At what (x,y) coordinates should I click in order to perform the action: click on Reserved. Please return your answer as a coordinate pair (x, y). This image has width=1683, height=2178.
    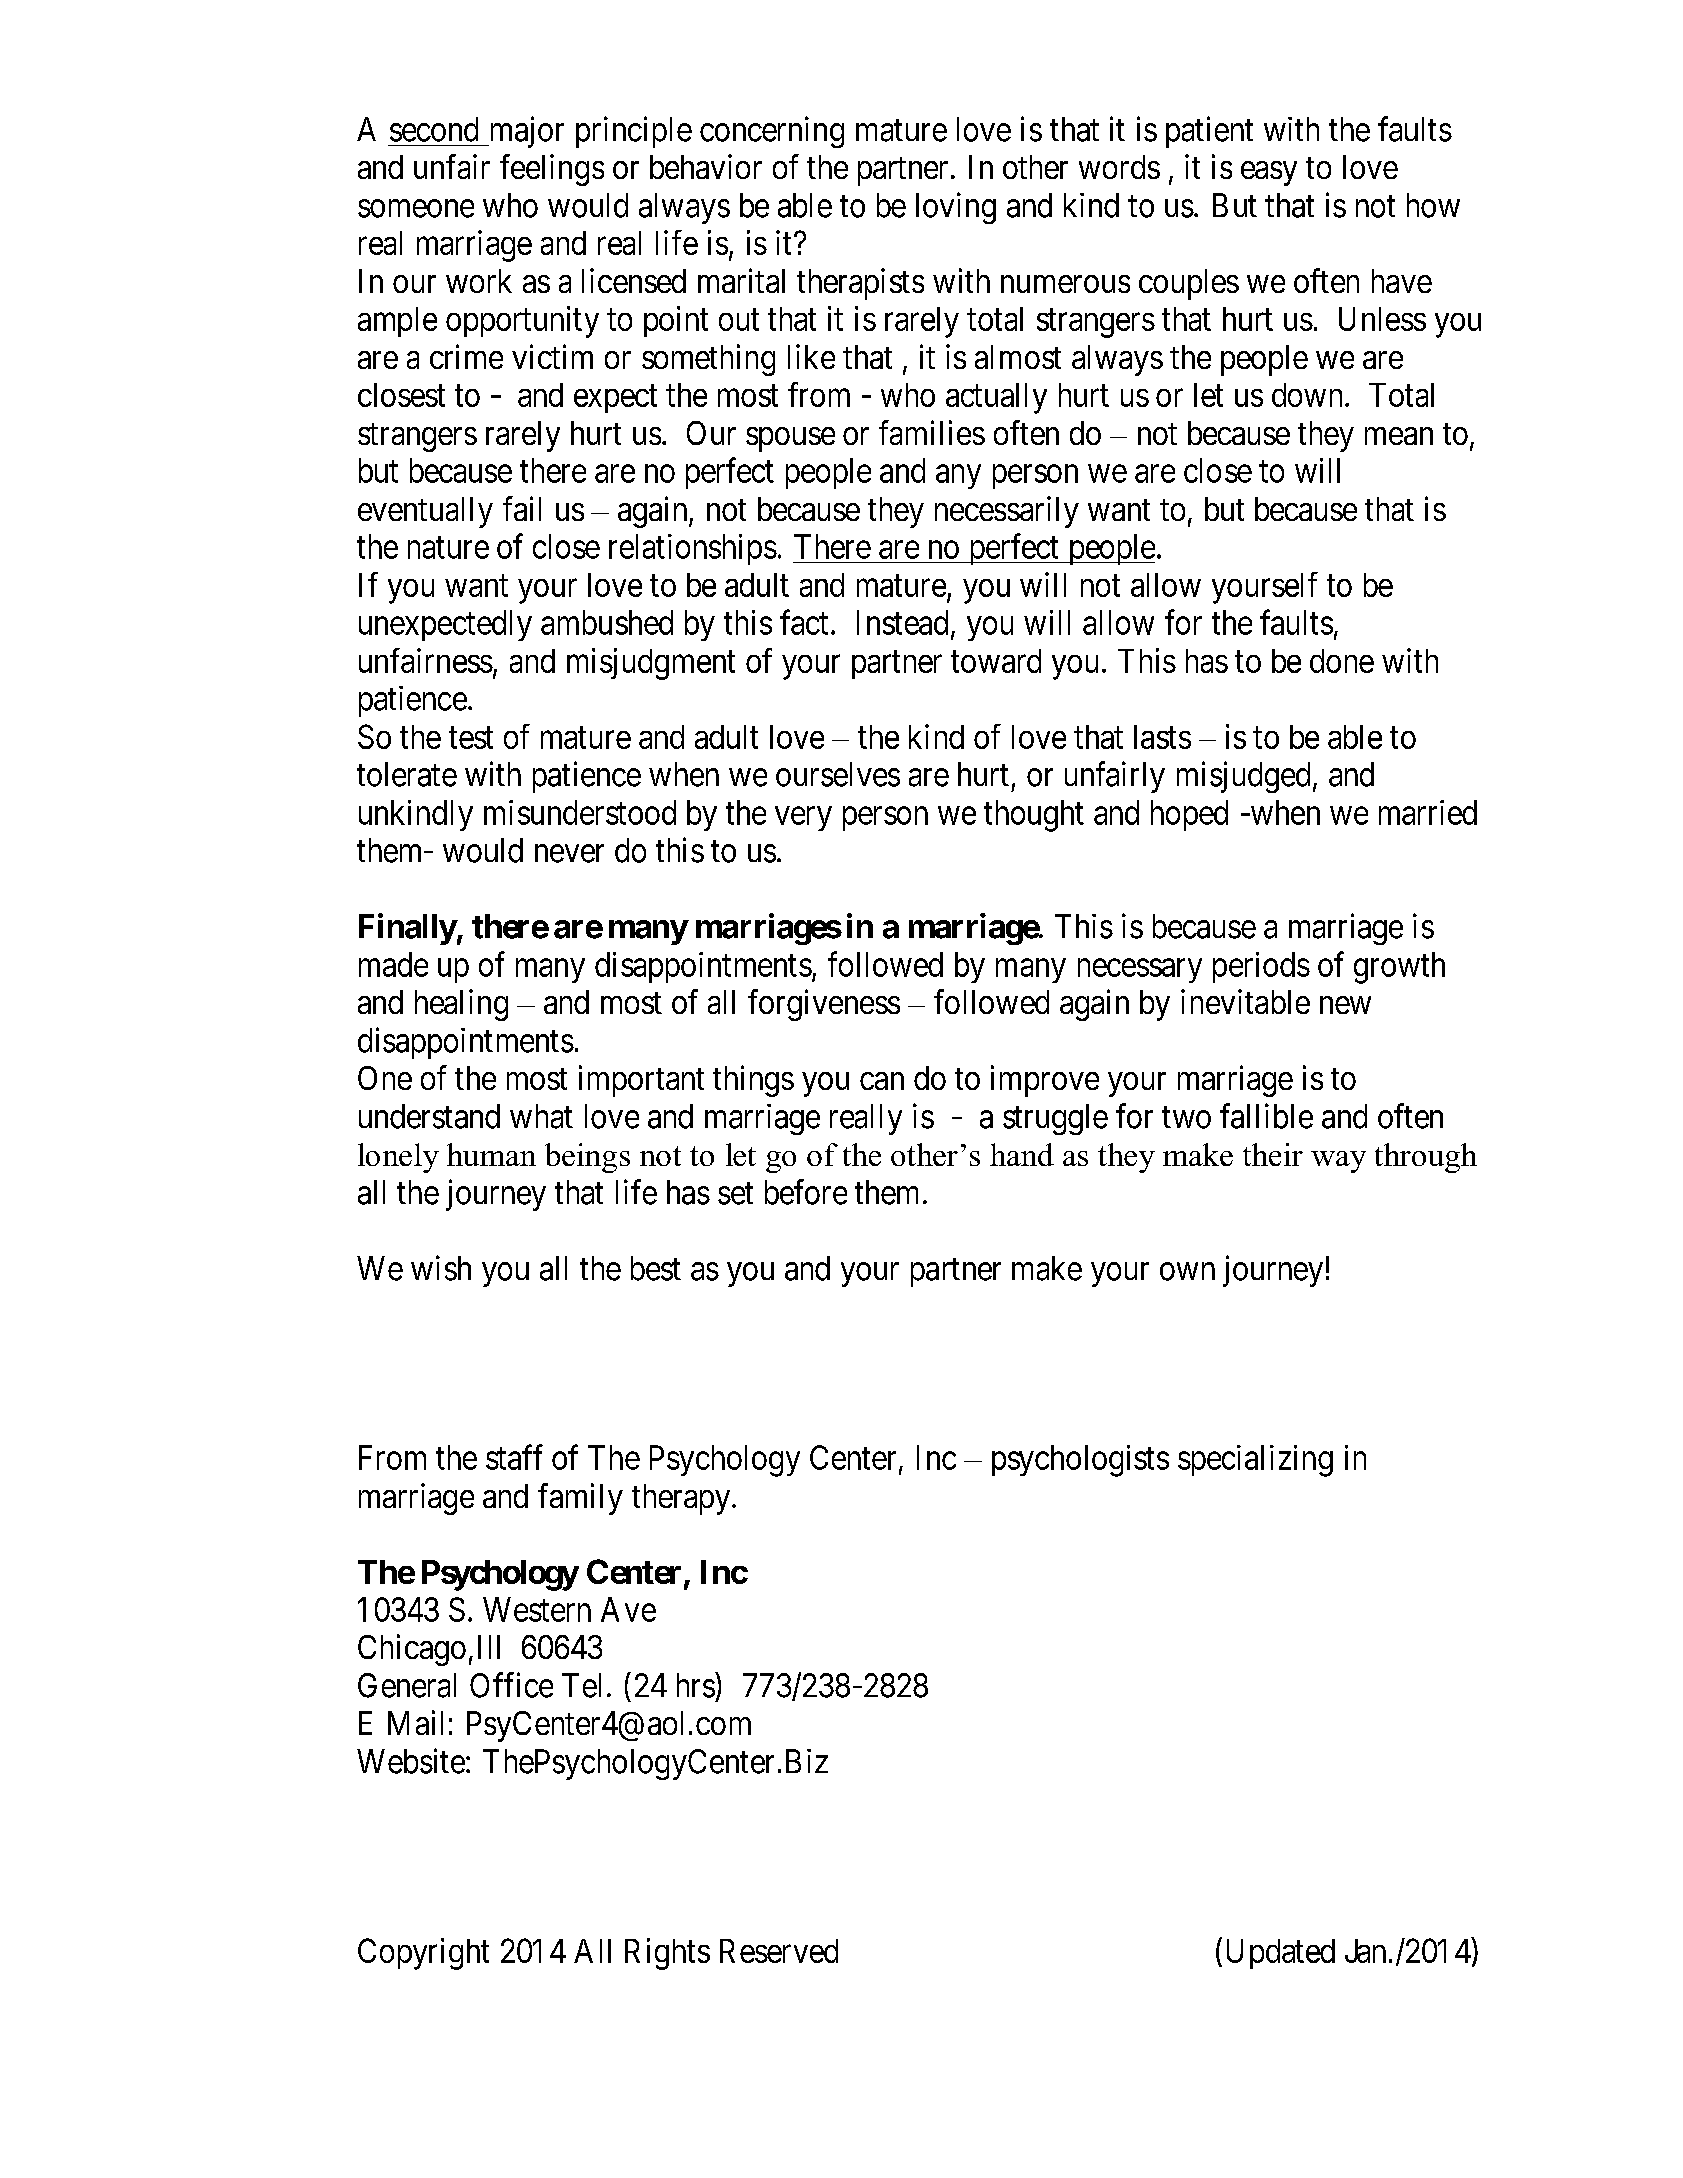
    Looking at the image, I should click on (779, 1951).
